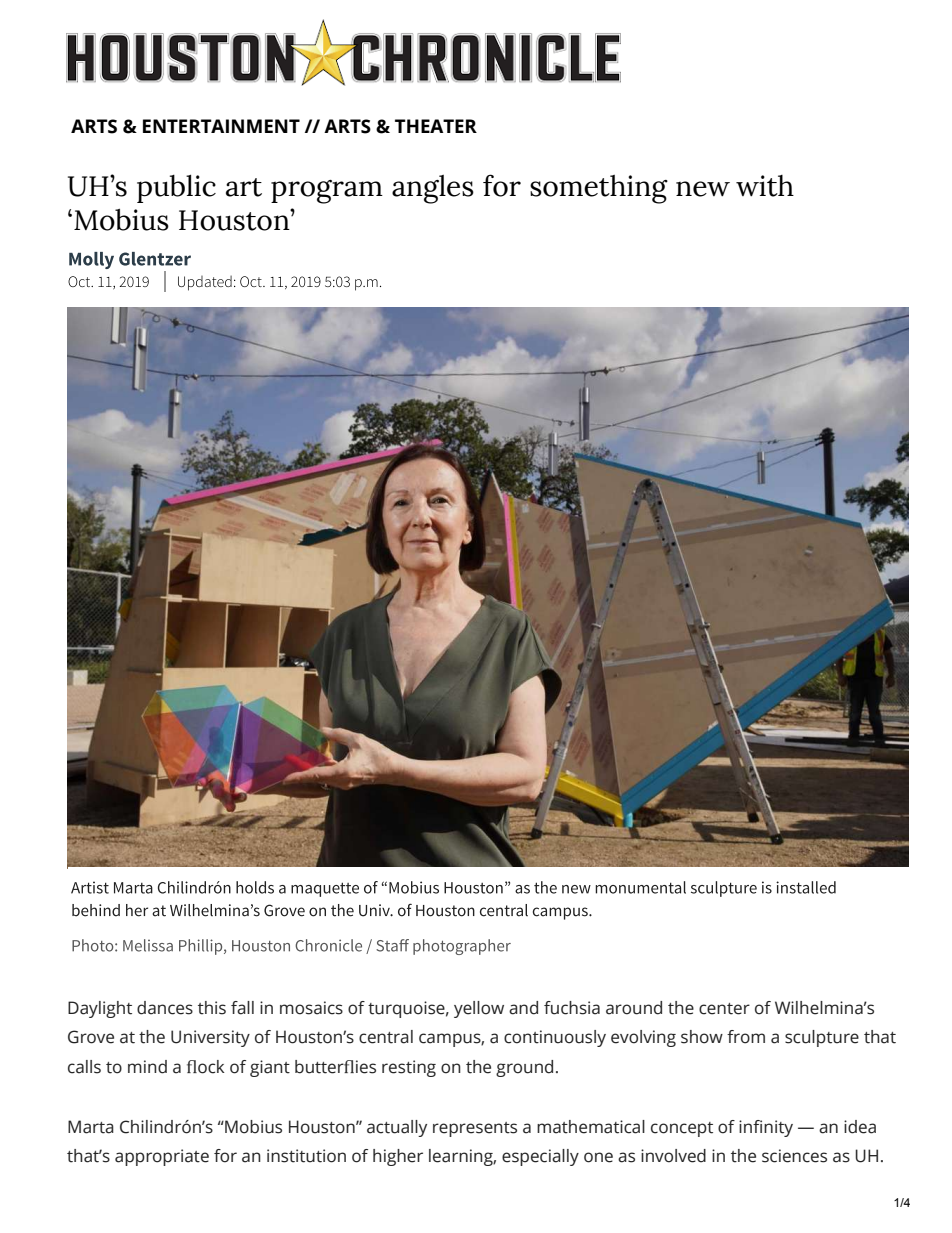 Image resolution: width=952 pixels, height=1233 pixels. Describe the element at coordinates (176, 188) in the image. I see `public` at that location.
